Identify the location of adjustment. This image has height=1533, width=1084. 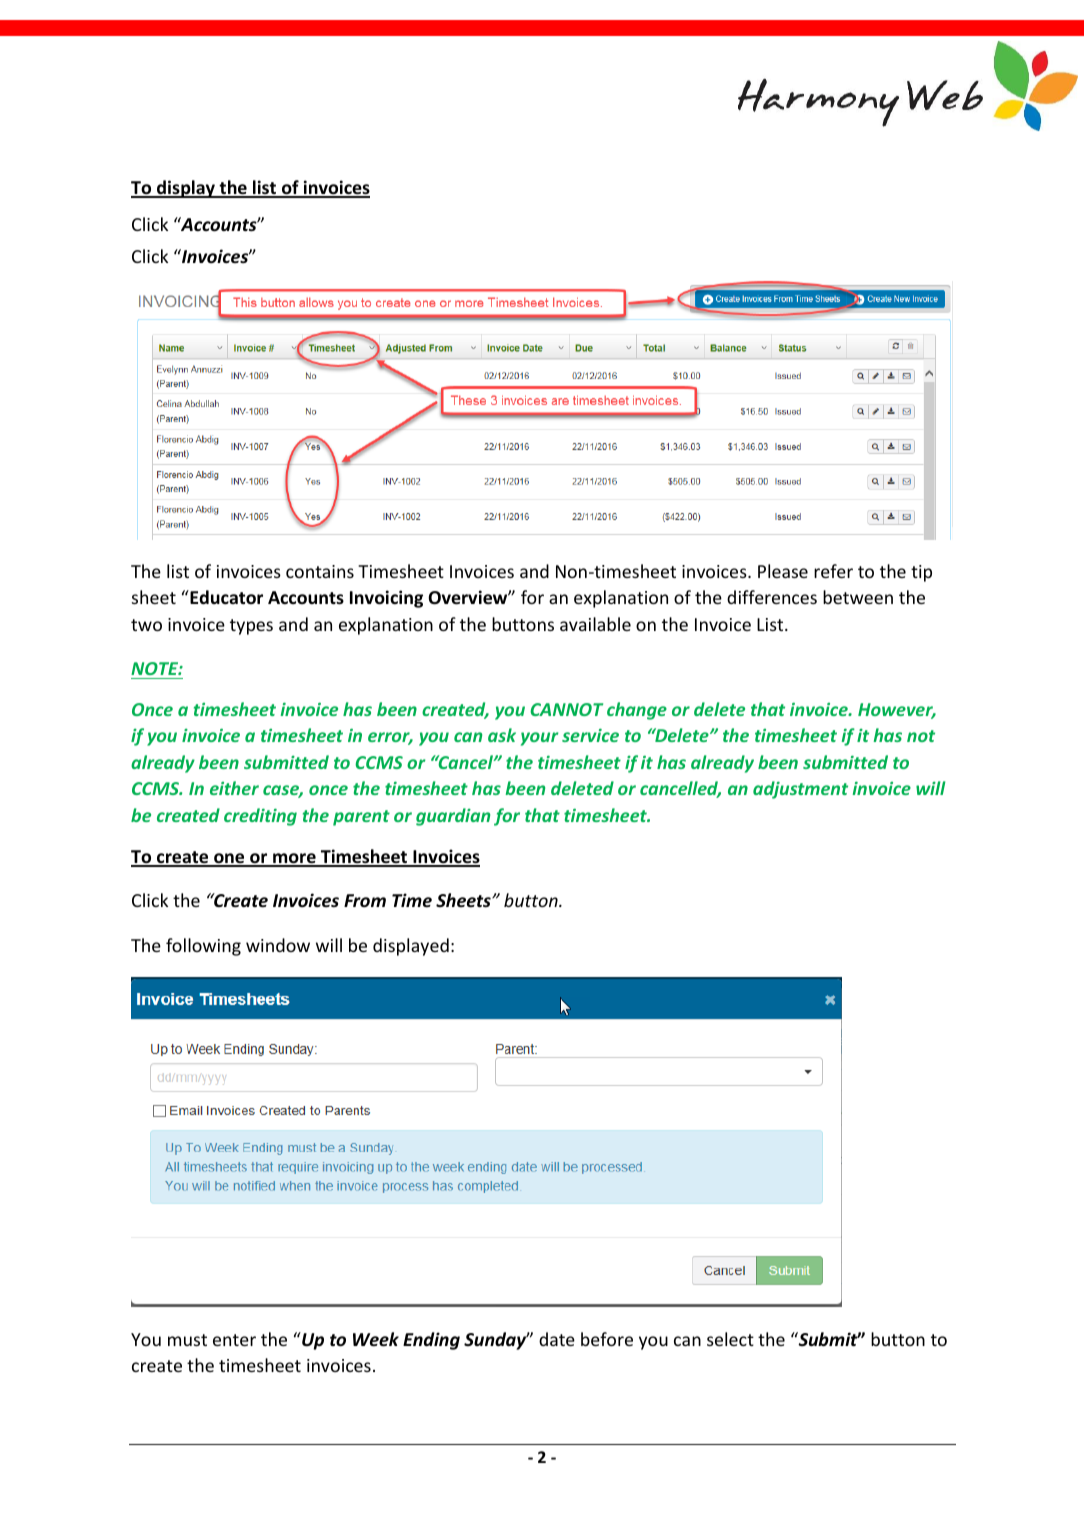
(800, 790).
